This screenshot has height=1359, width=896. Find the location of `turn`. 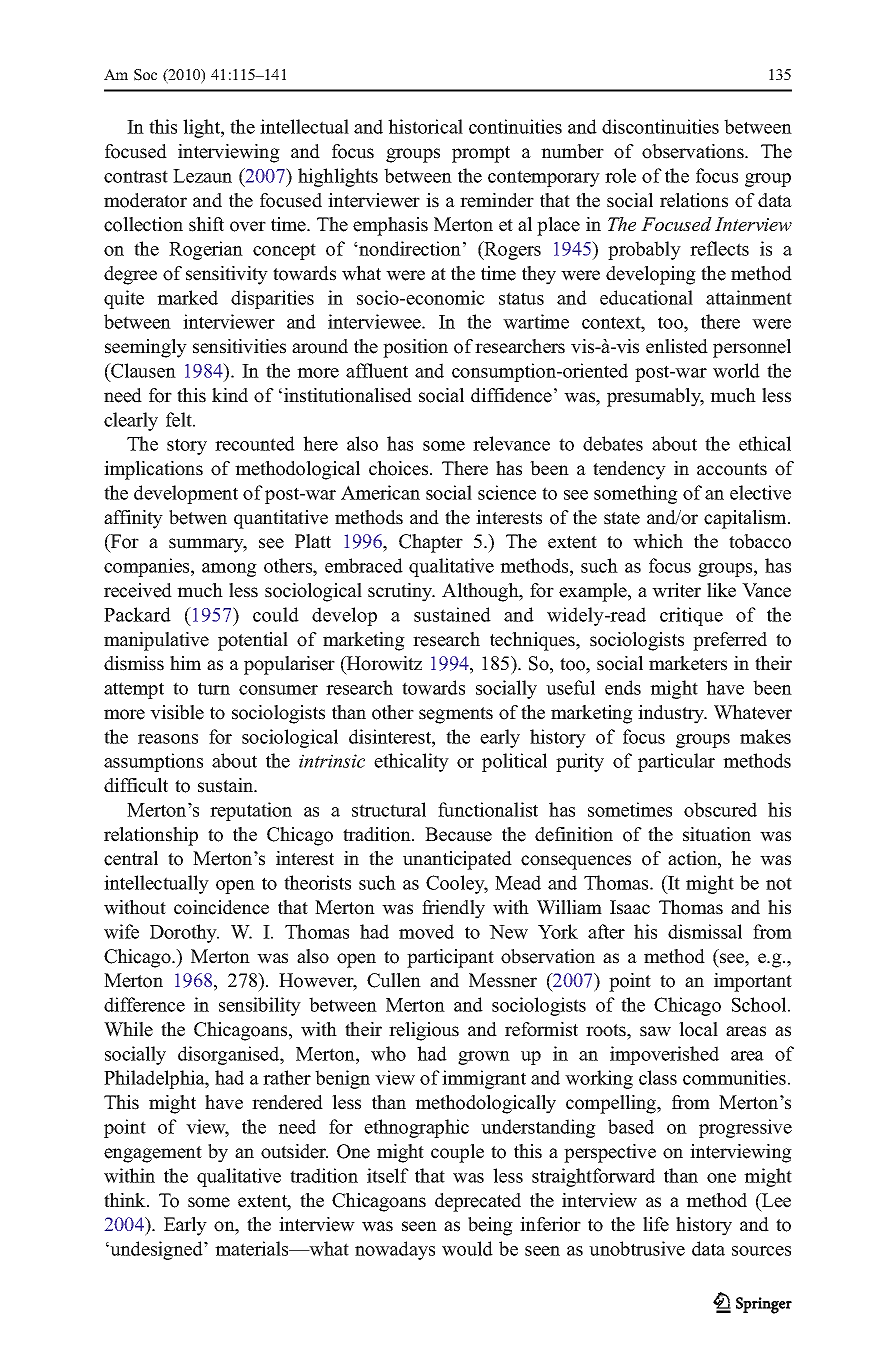

turn is located at coordinates (214, 688).
